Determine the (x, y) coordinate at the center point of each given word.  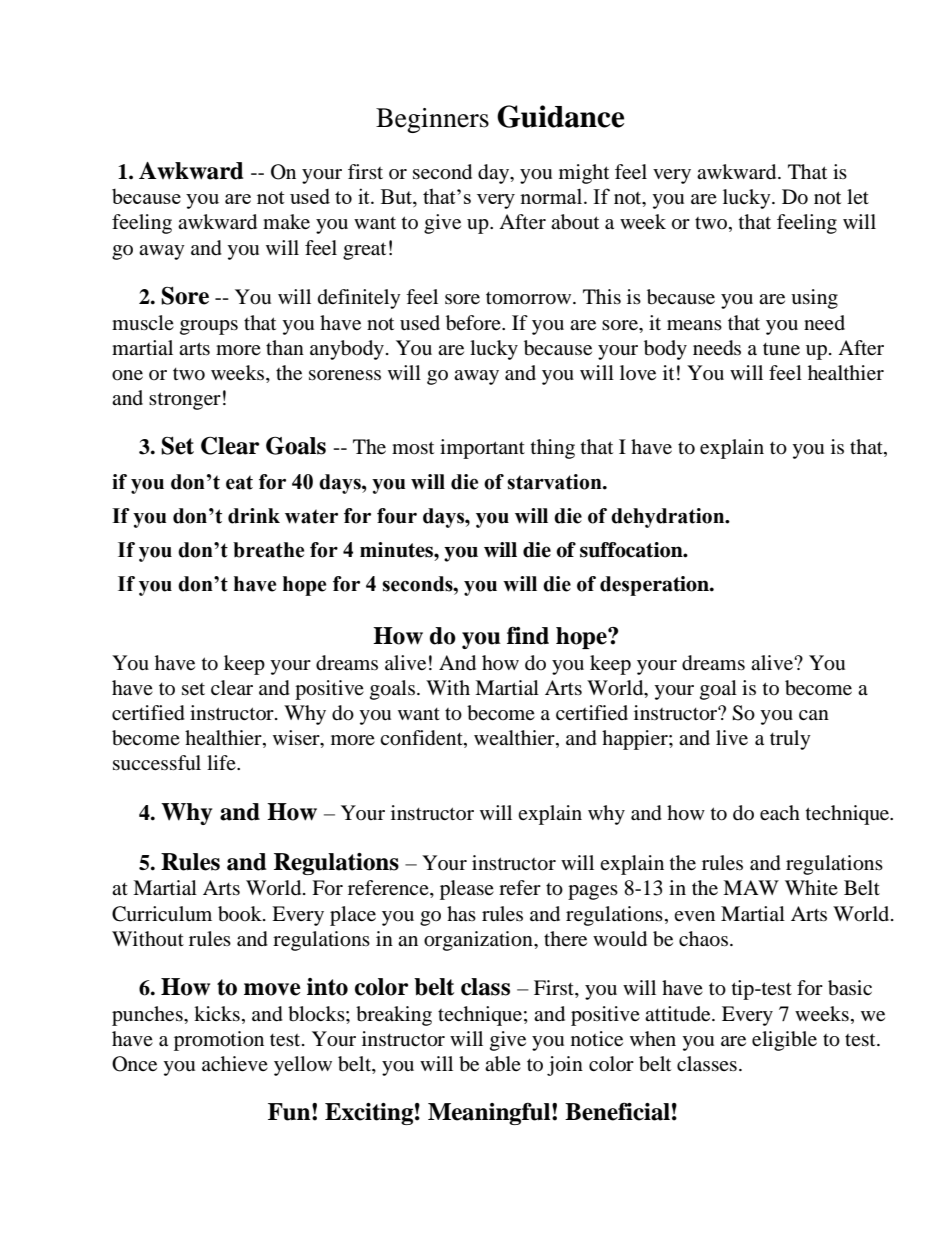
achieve (235, 1063)
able (503, 1064)
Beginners (432, 120)
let (858, 196)
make (286, 221)
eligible (784, 1041)
